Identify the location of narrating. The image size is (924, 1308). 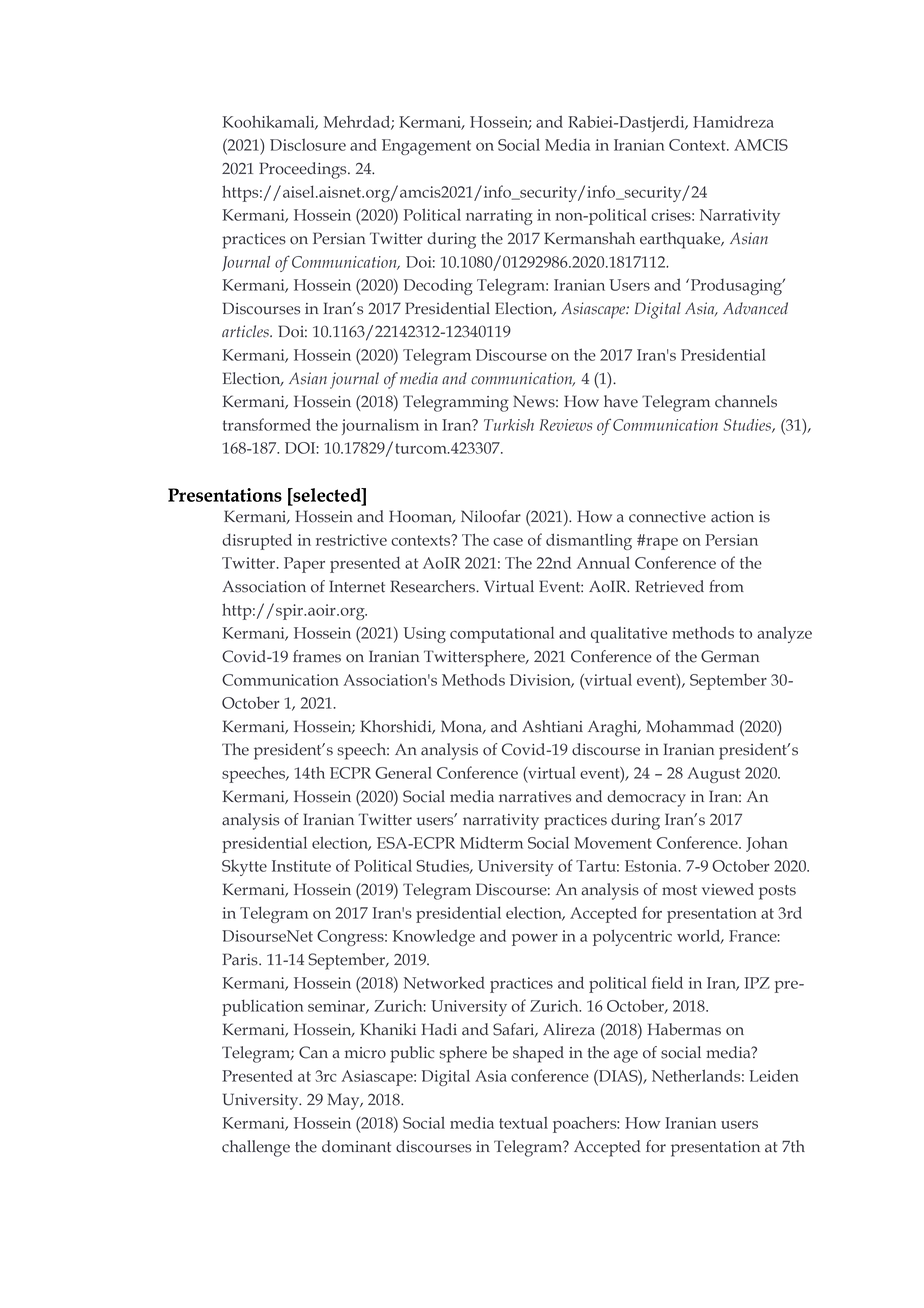
(499, 217).
